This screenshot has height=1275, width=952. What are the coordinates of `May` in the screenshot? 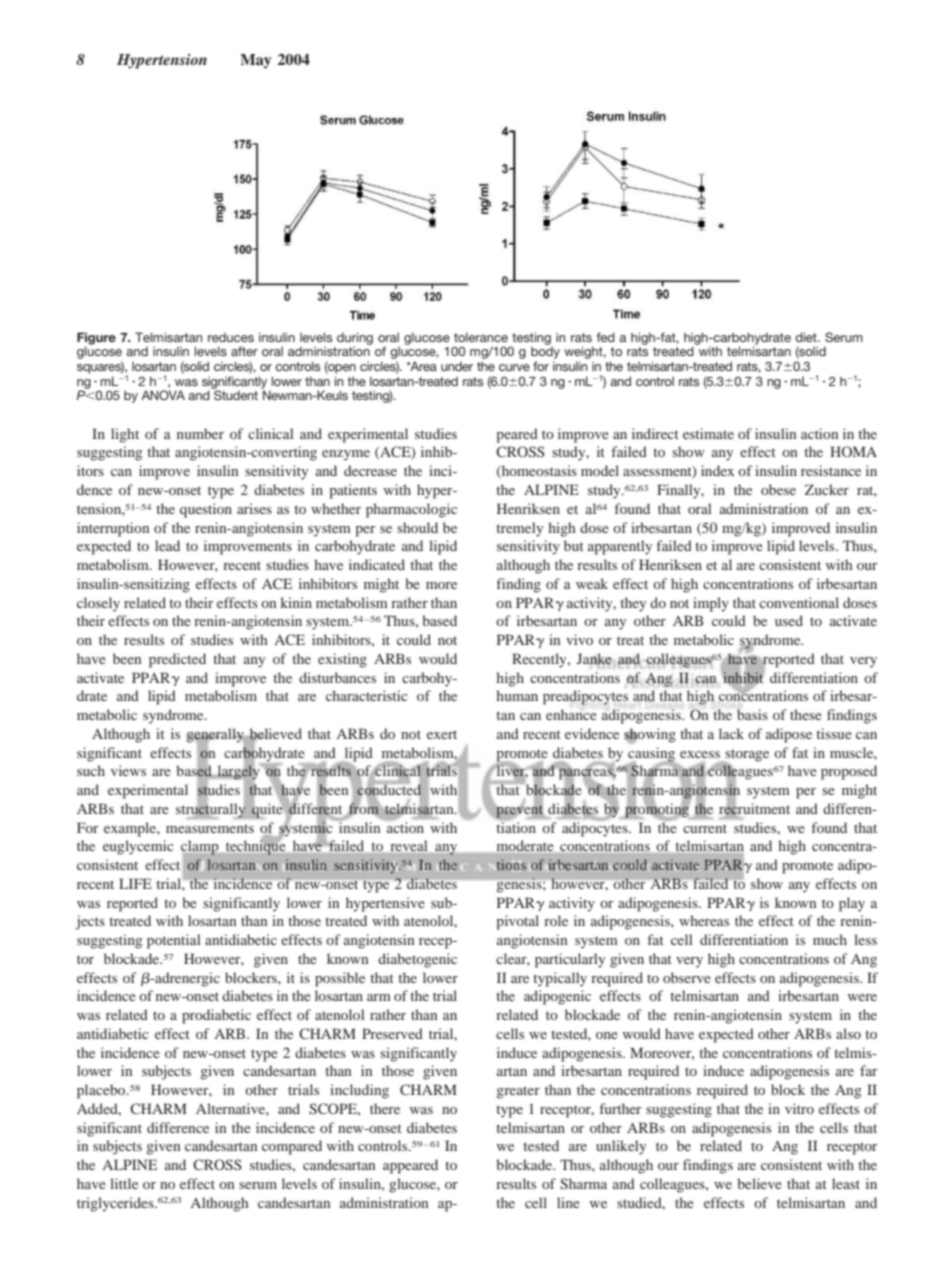 It's located at (256, 61).
